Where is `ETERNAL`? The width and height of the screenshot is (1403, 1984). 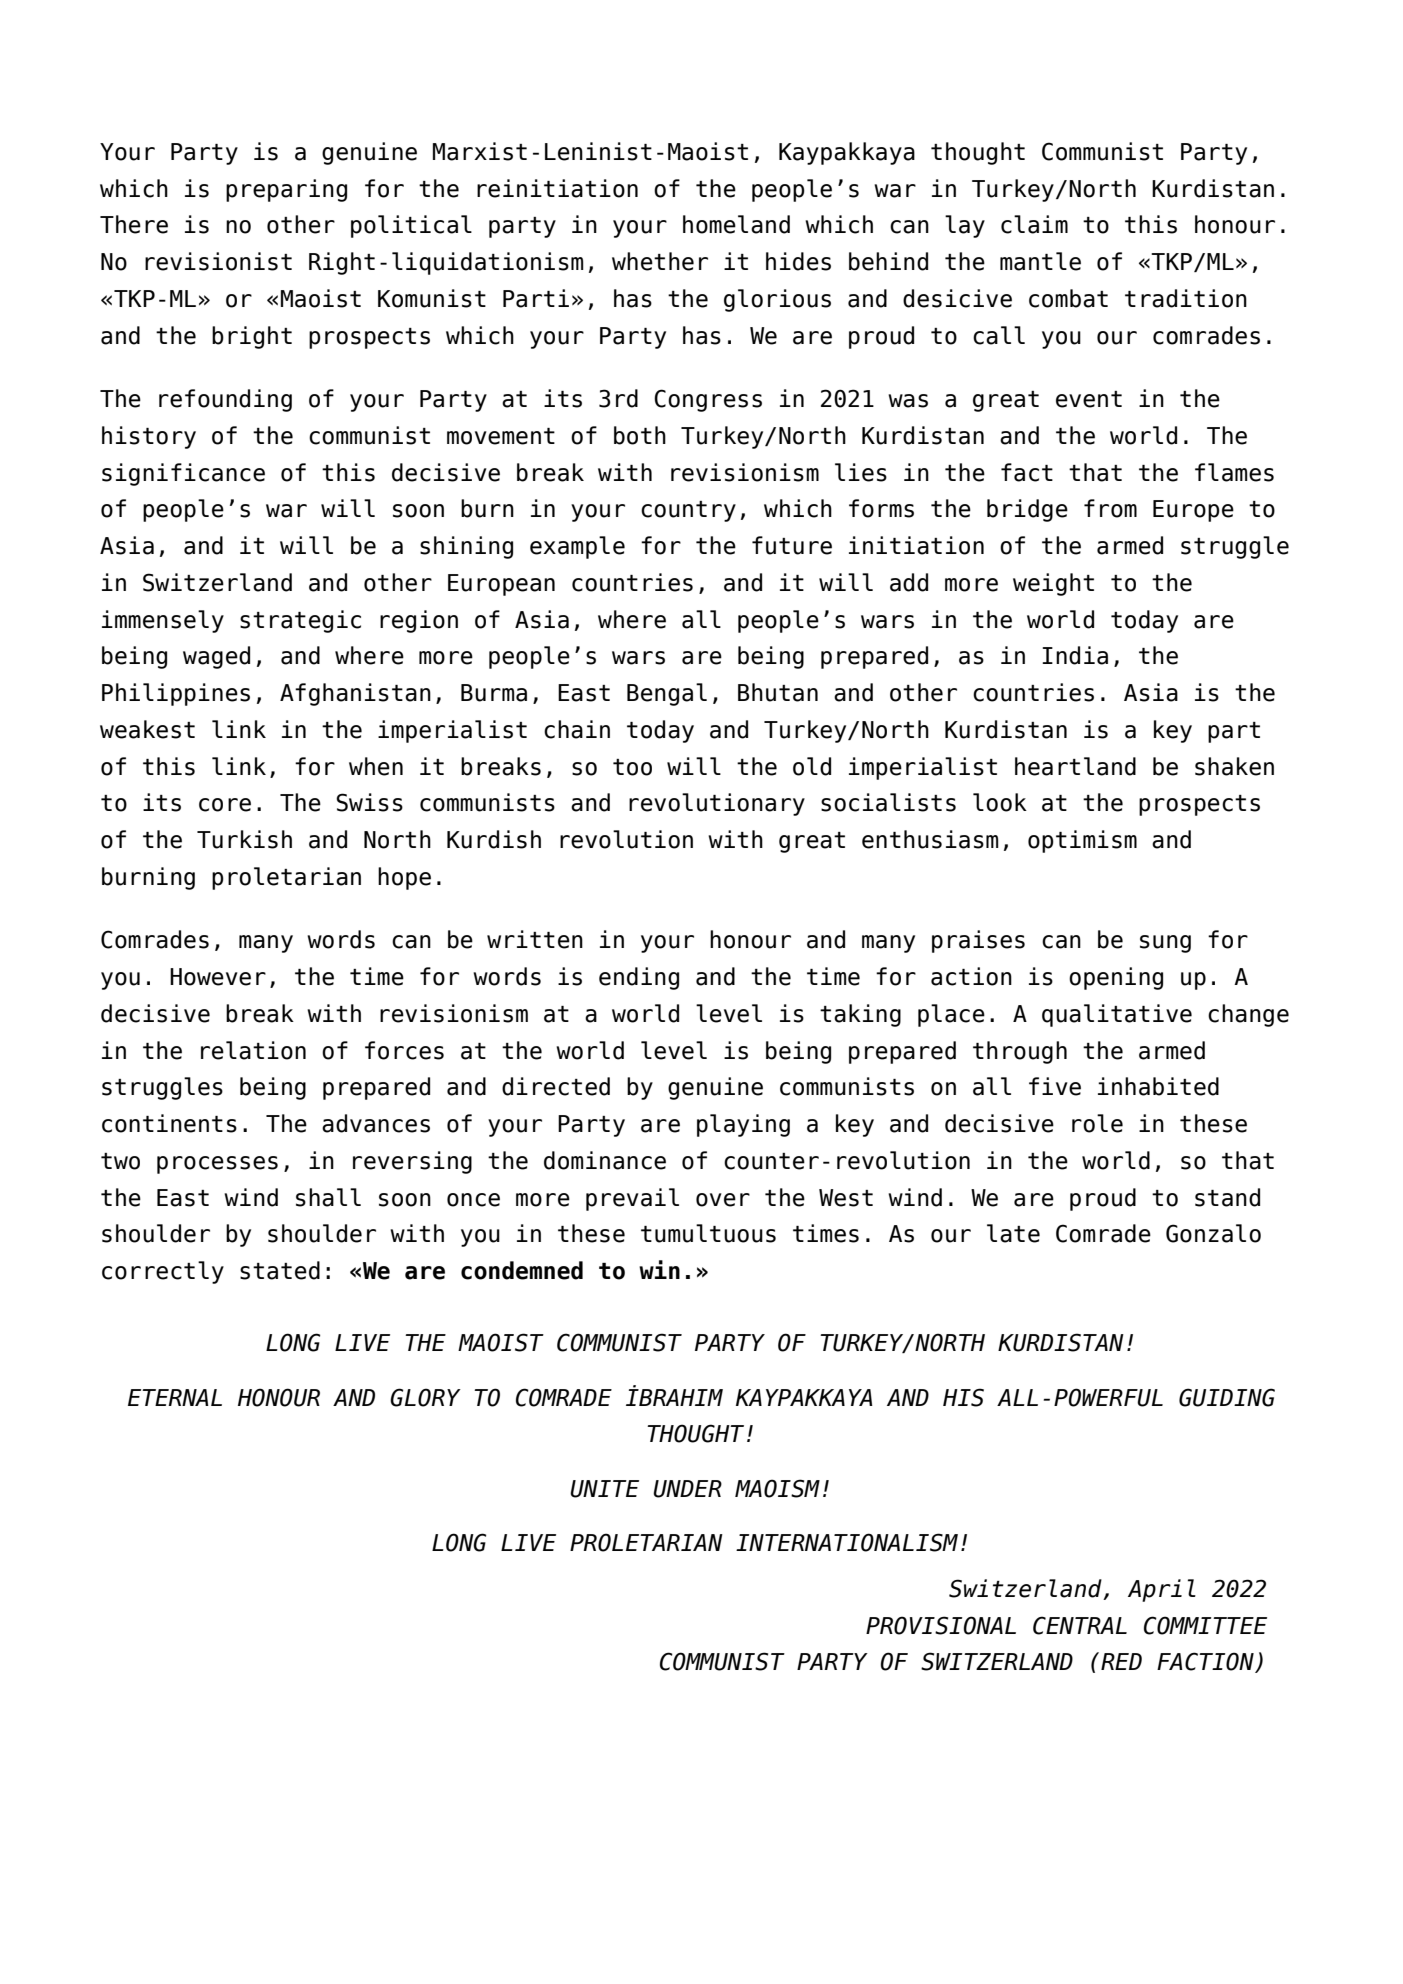
ETERNAL is located at coordinates (175, 1397).
